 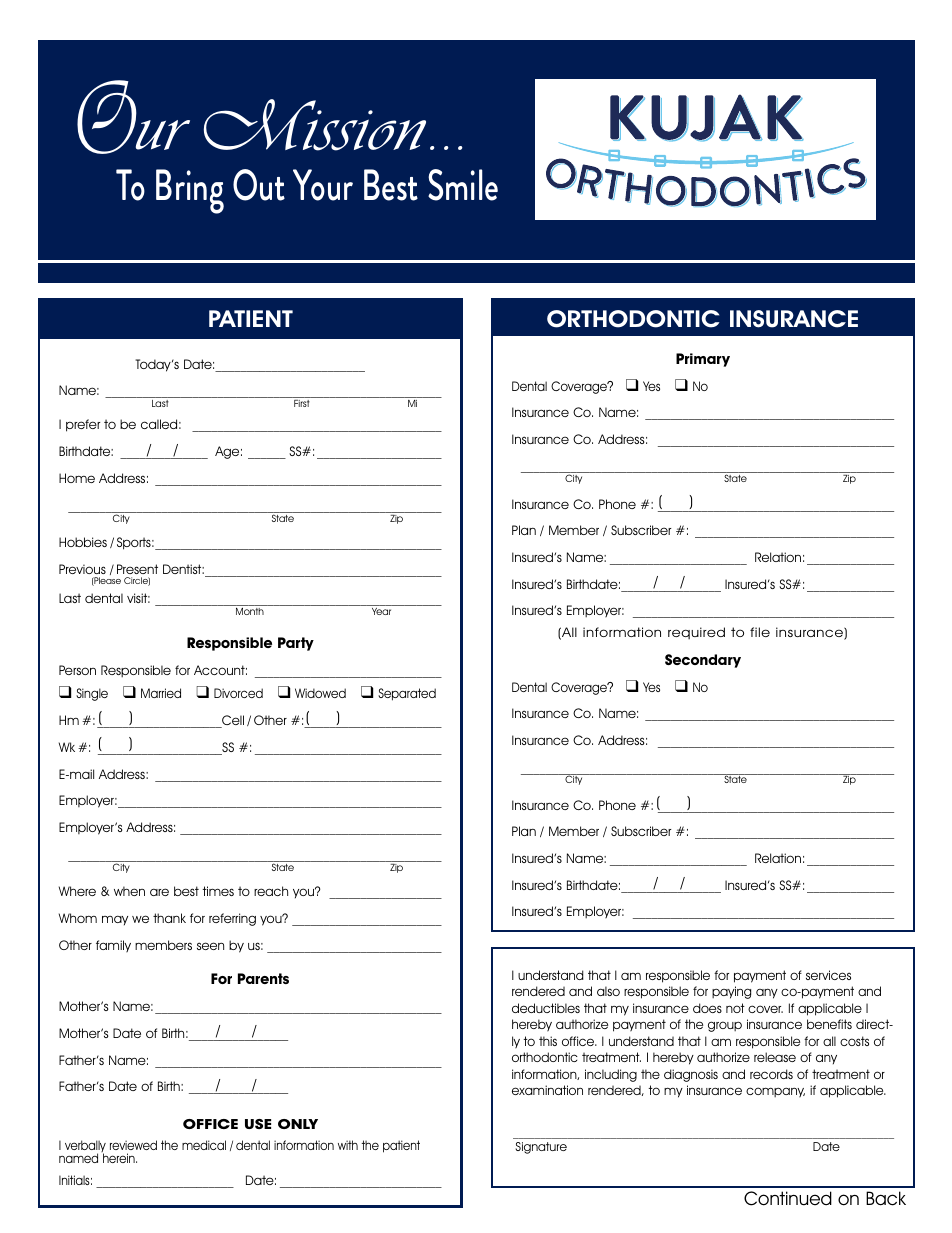 What do you see at coordinates (381, 611) in the document?
I see `Year` at bounding box center [381, 611].
